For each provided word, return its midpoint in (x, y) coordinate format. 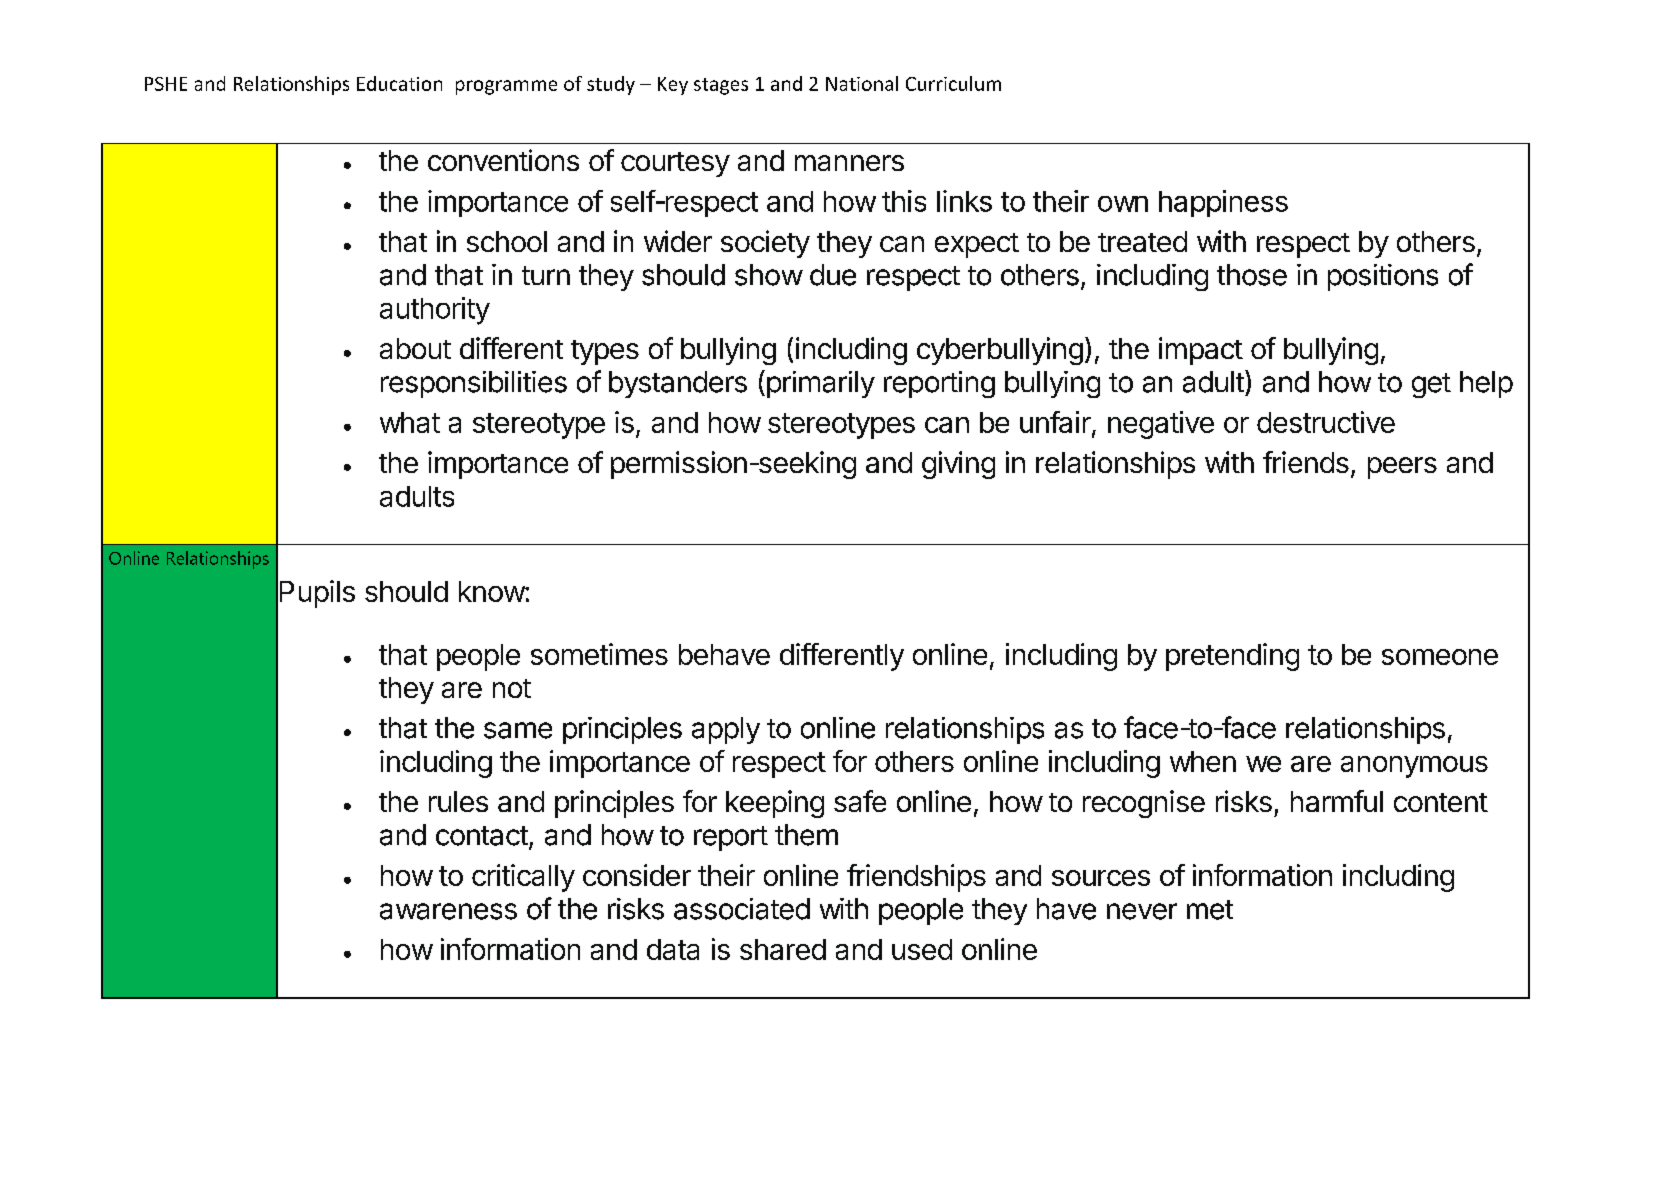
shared (783, 949)
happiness (1223, 203)
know (492, 591)
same (518, 730)
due (833, 275)
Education (399, 83)
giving (958, 465)
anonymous (1414, 767)
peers (1402, 468)
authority (435, 311)
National (862, 83)
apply (726, 730)
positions (1383, 277)
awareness (448, 911)
